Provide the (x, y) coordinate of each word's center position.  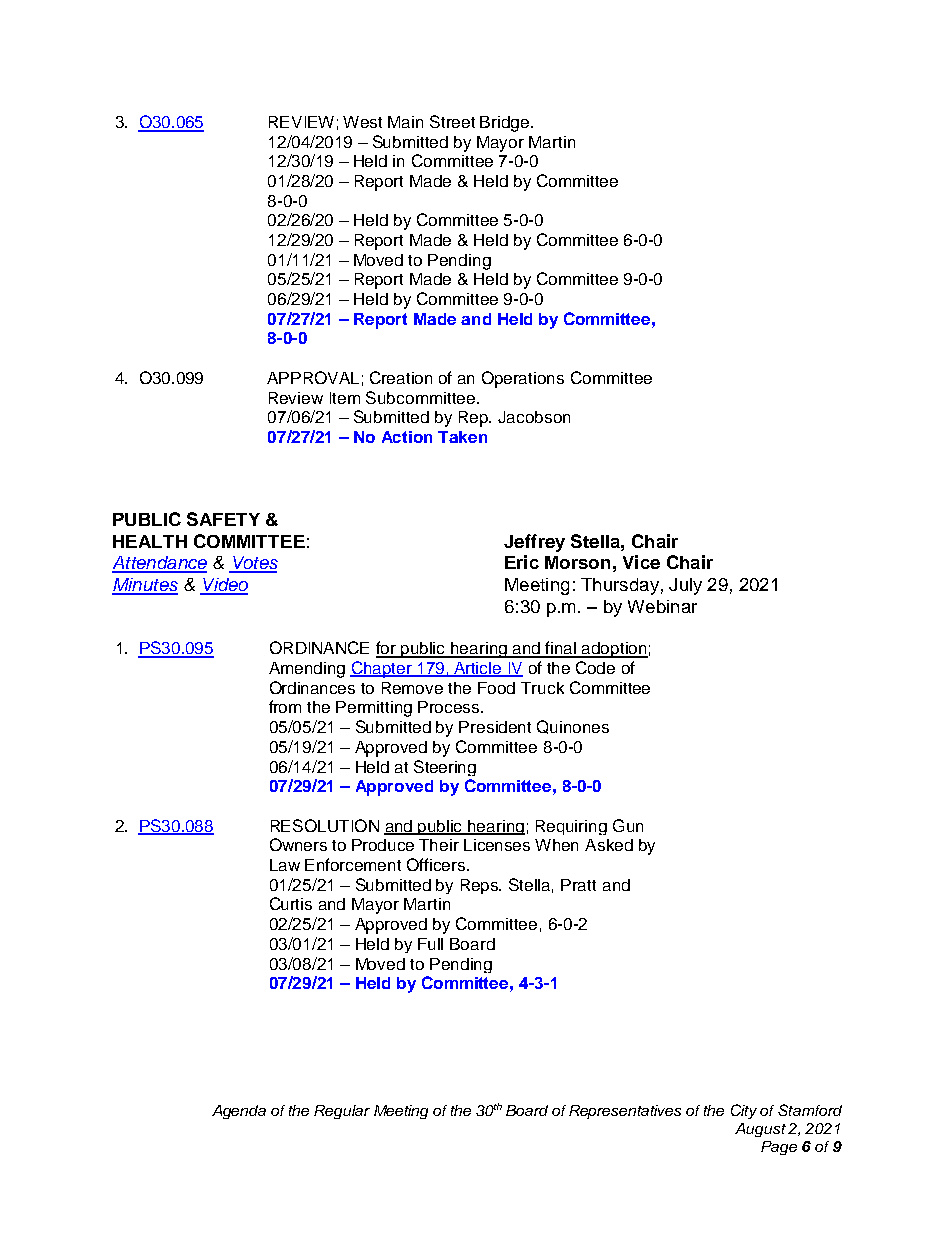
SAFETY (223, 519)
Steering (445, 768)
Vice (641, 562)
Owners (298, 844)
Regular (342, 1112)
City (744, 1111)
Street (452, 121)
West (362, 122)
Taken (462, 437)
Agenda (239, 1112)
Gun (628, 825)
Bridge (506, 124)
